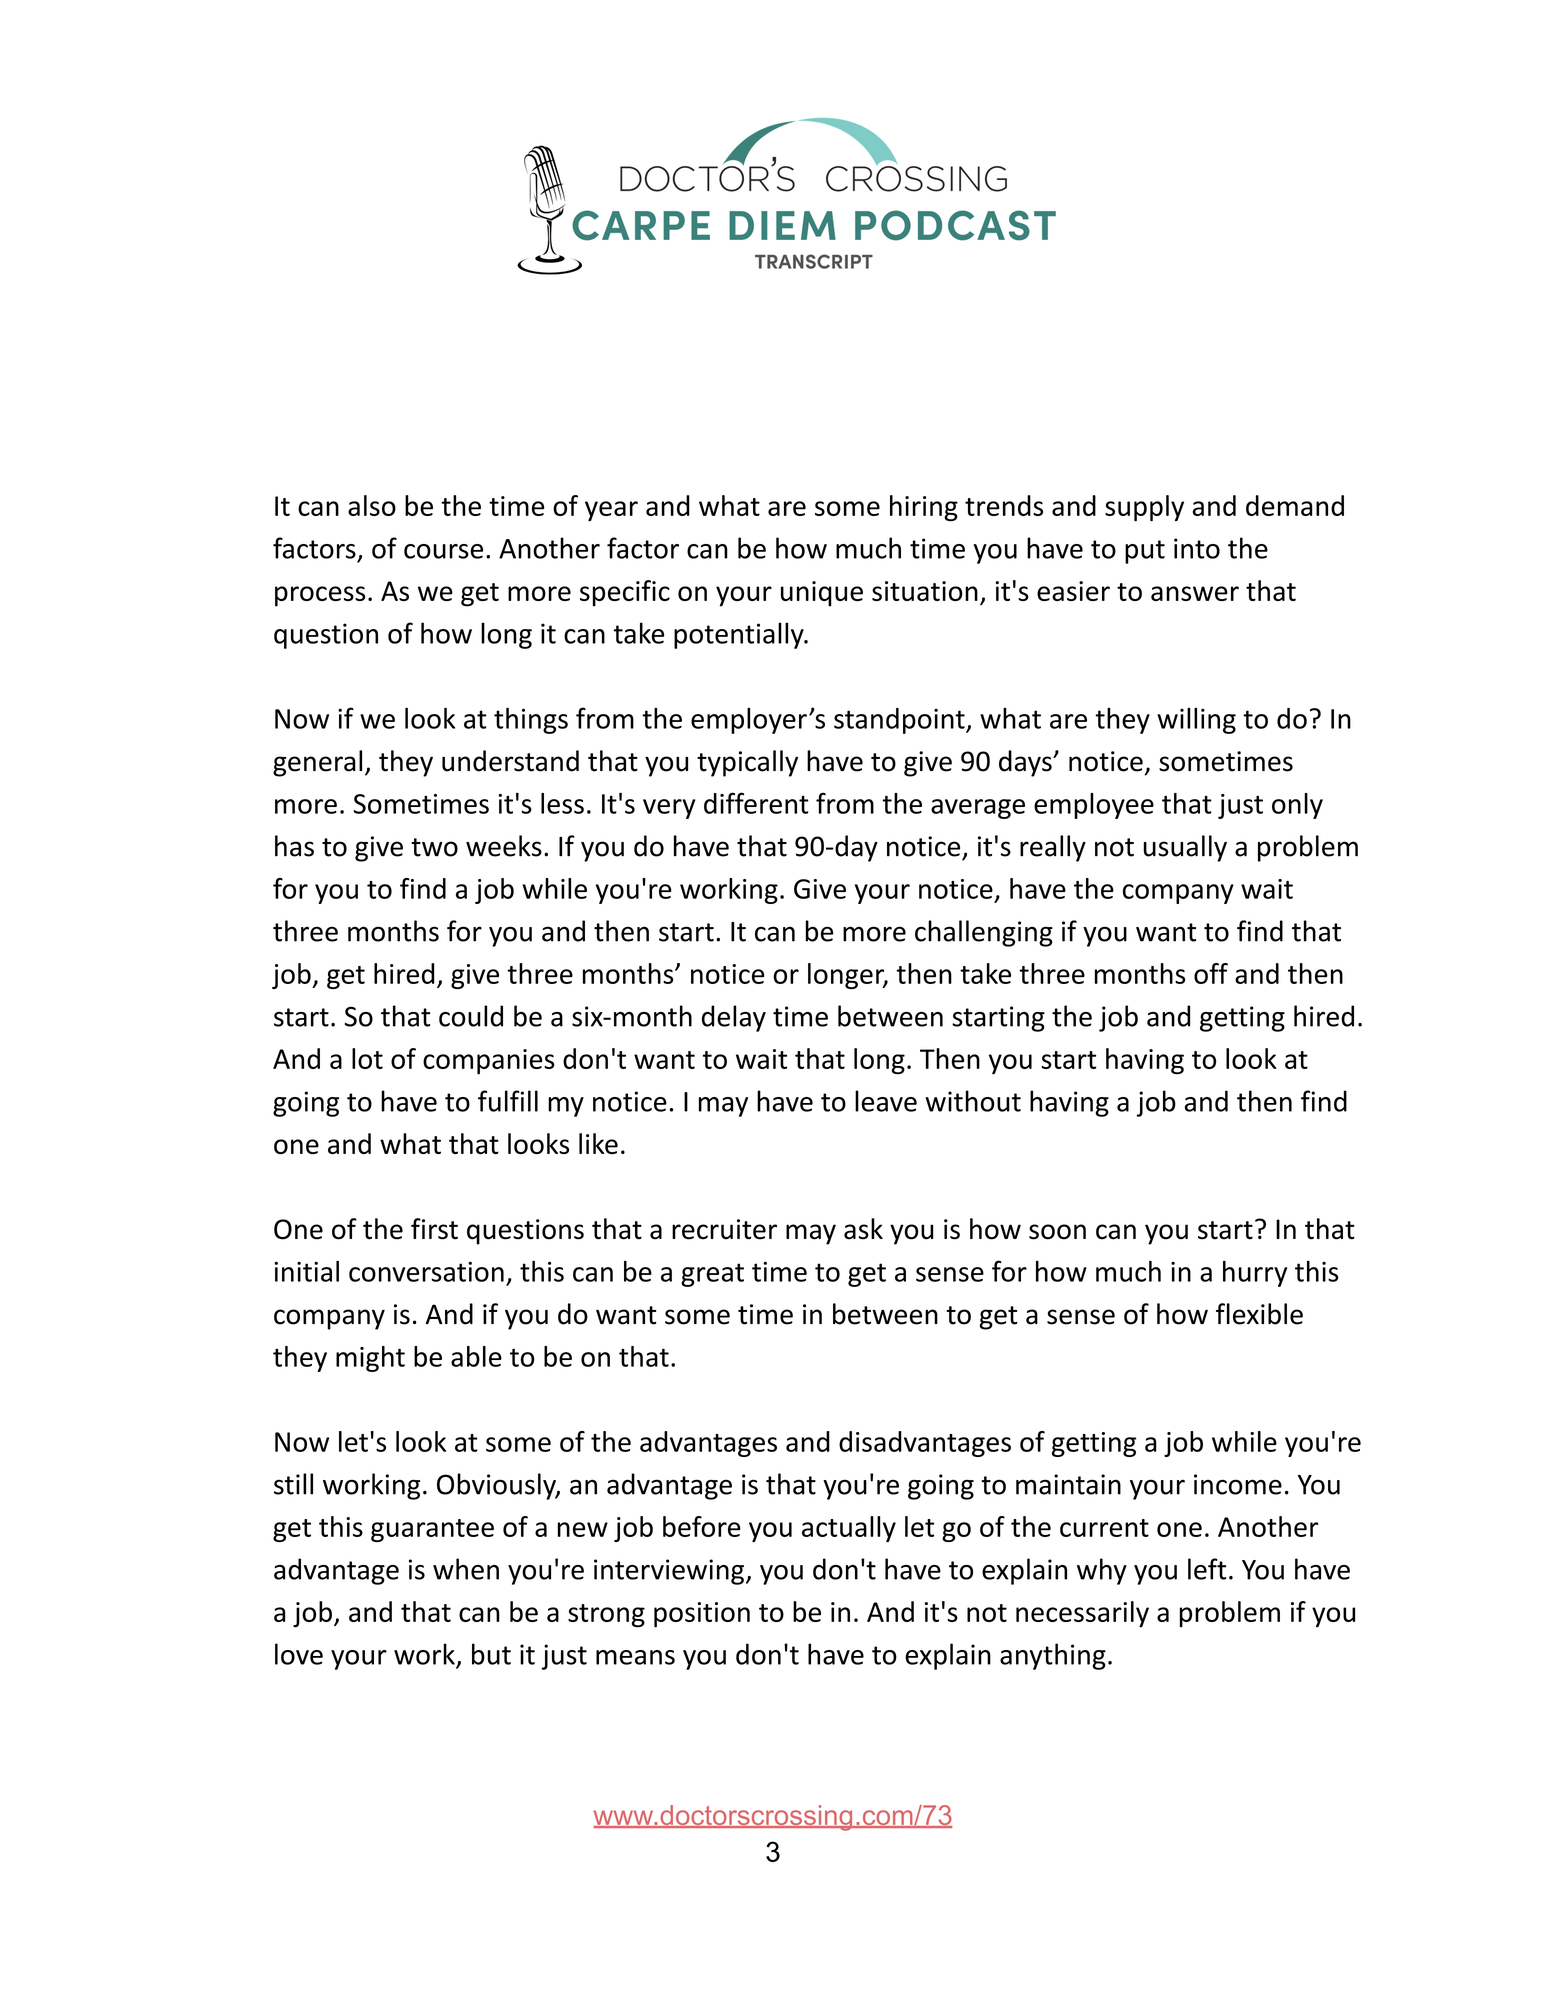 Image resolution: width=1546 pixels, height=2000 pixels. Describe the element at coordinates (426, 1272) in the screenshot. I see `conversation` at that location.
